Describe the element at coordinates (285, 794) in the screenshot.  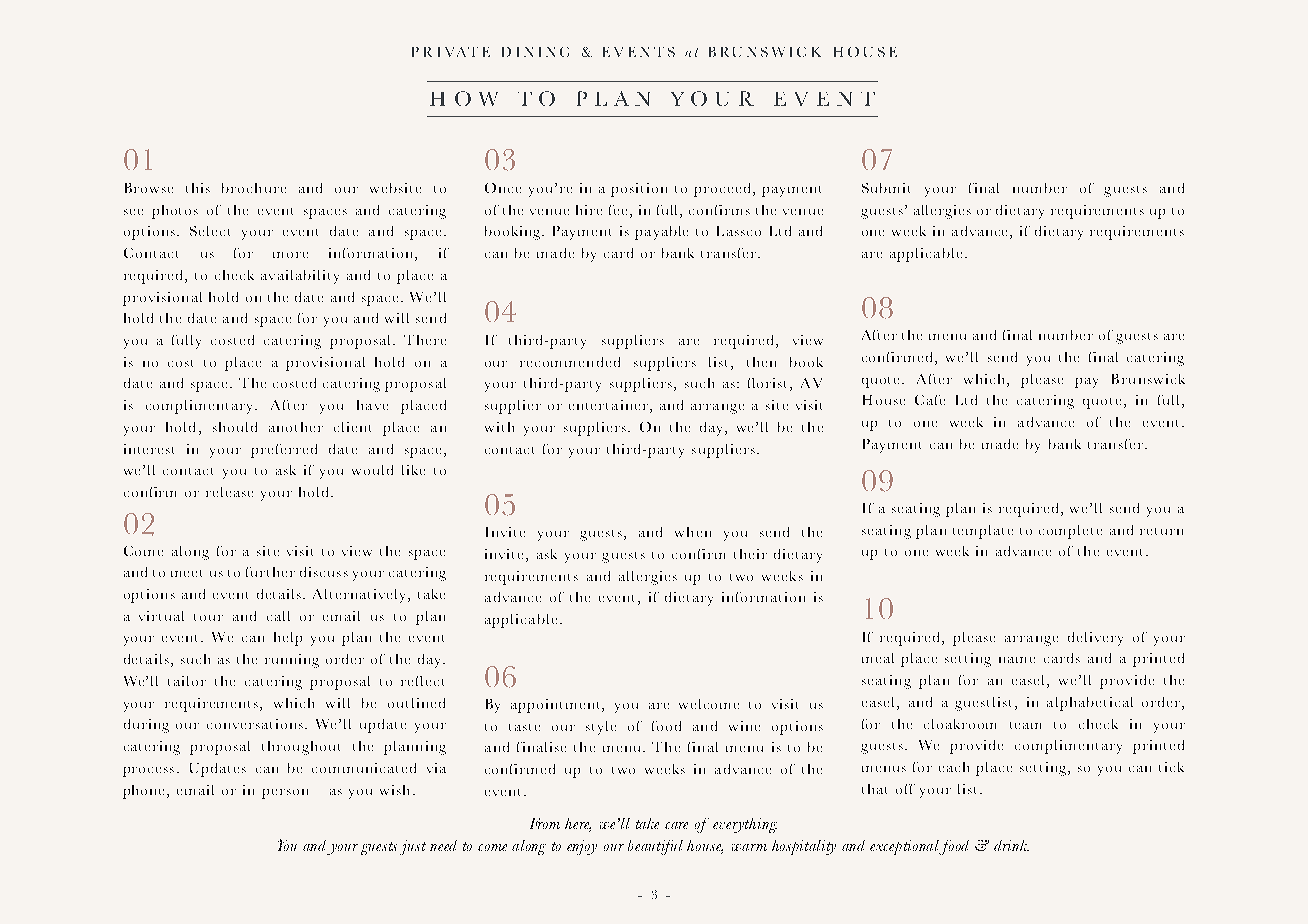
I see `person` at that location.
